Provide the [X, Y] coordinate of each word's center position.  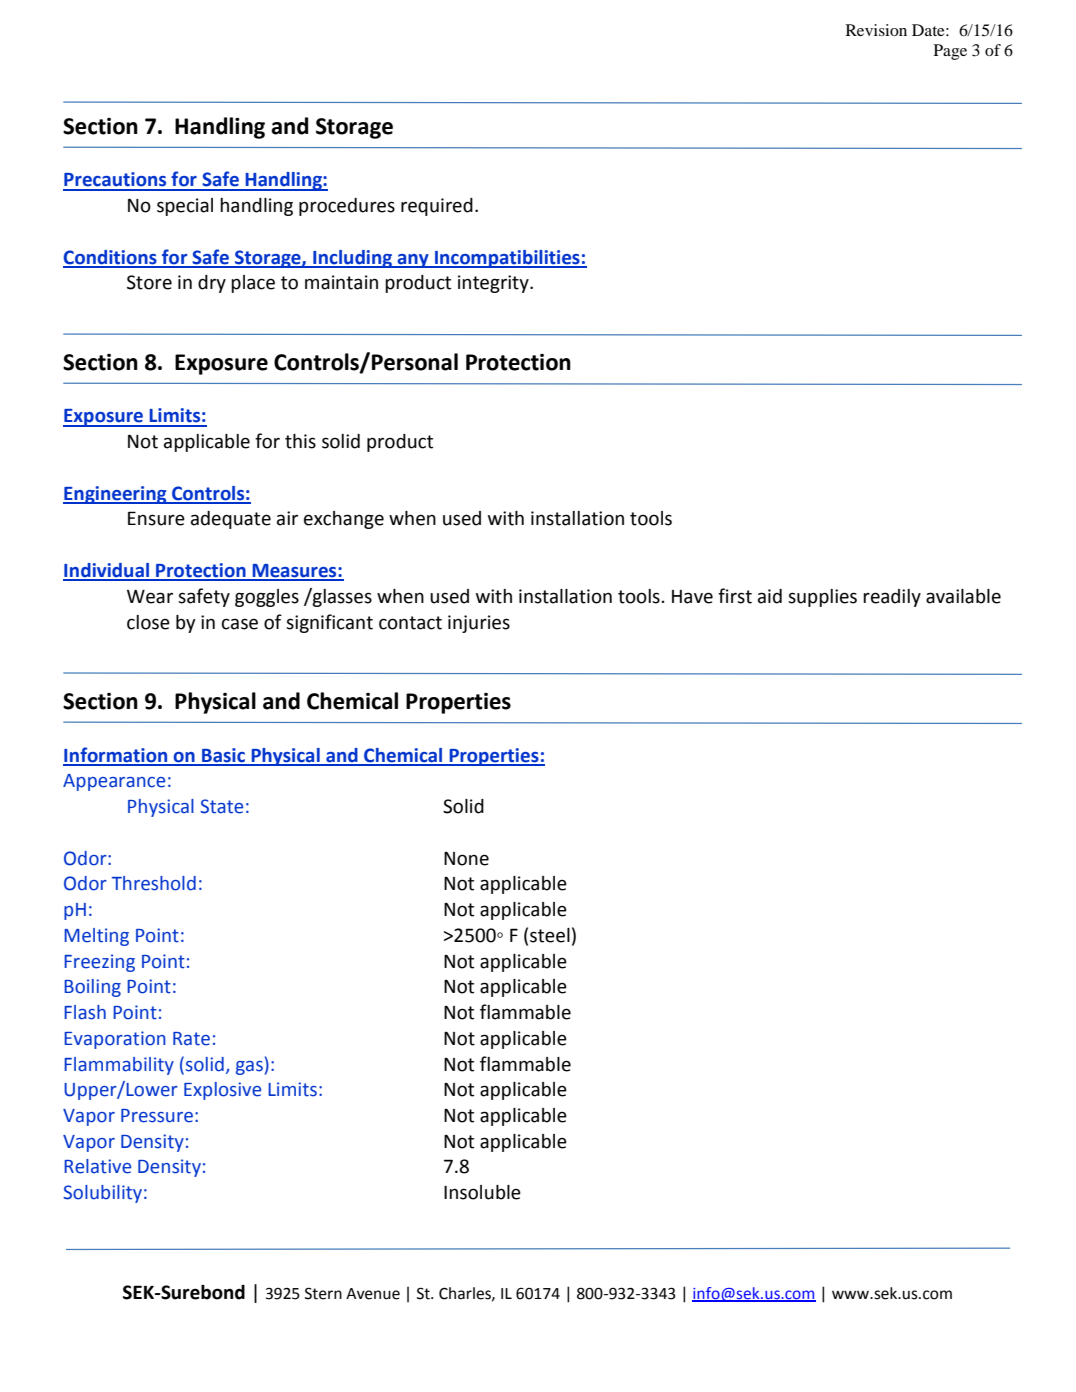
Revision [876, 30]
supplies [822, 598]
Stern [323, 1293]
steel [550, 935]
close [148, 622]
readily [892, 598]
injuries [479, 624]
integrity [494, 284]
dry [212, 284]
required [437, 207]
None [466, 859]
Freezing [99, 963]
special [185, 207]
